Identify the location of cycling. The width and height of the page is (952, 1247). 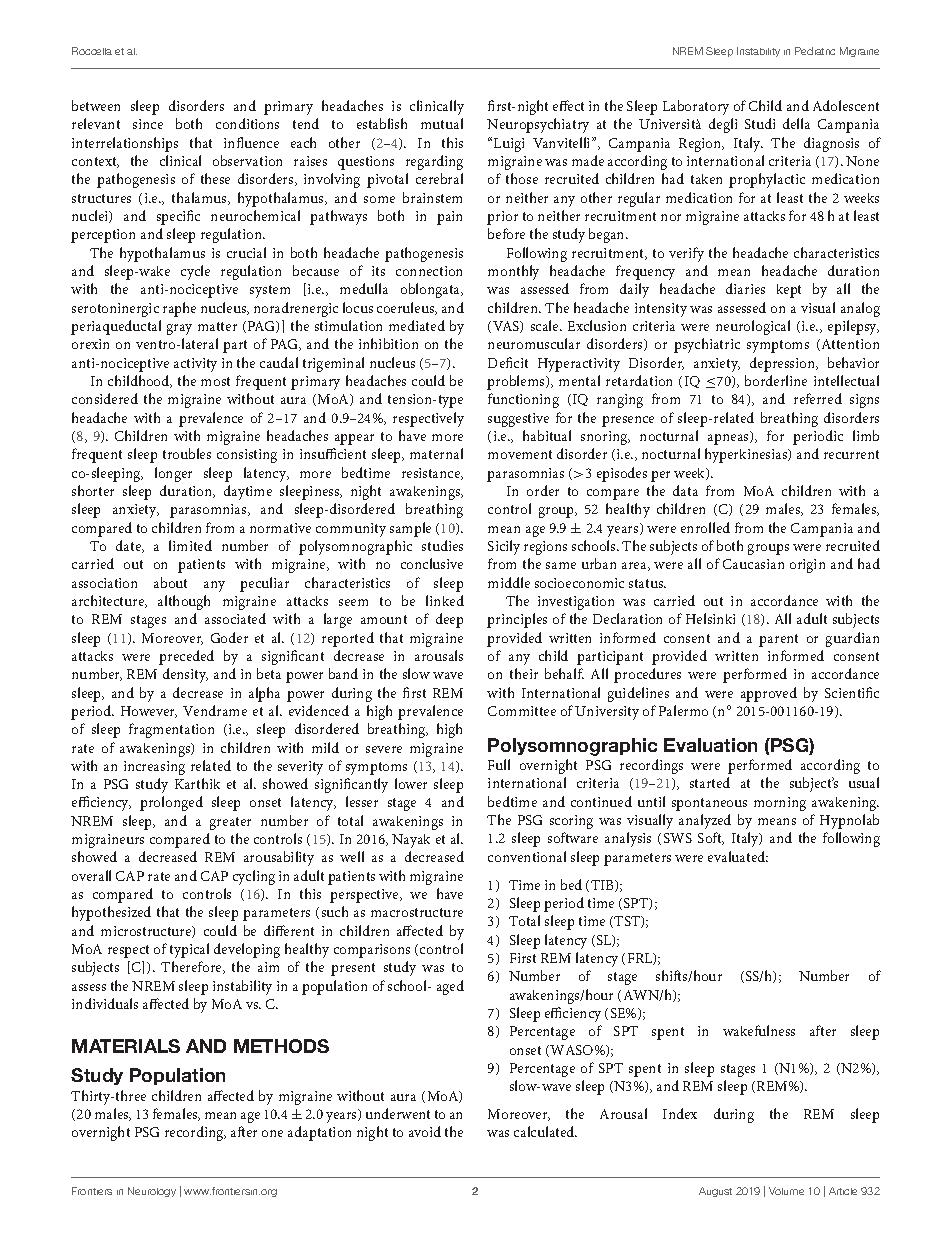
(254, 877).
